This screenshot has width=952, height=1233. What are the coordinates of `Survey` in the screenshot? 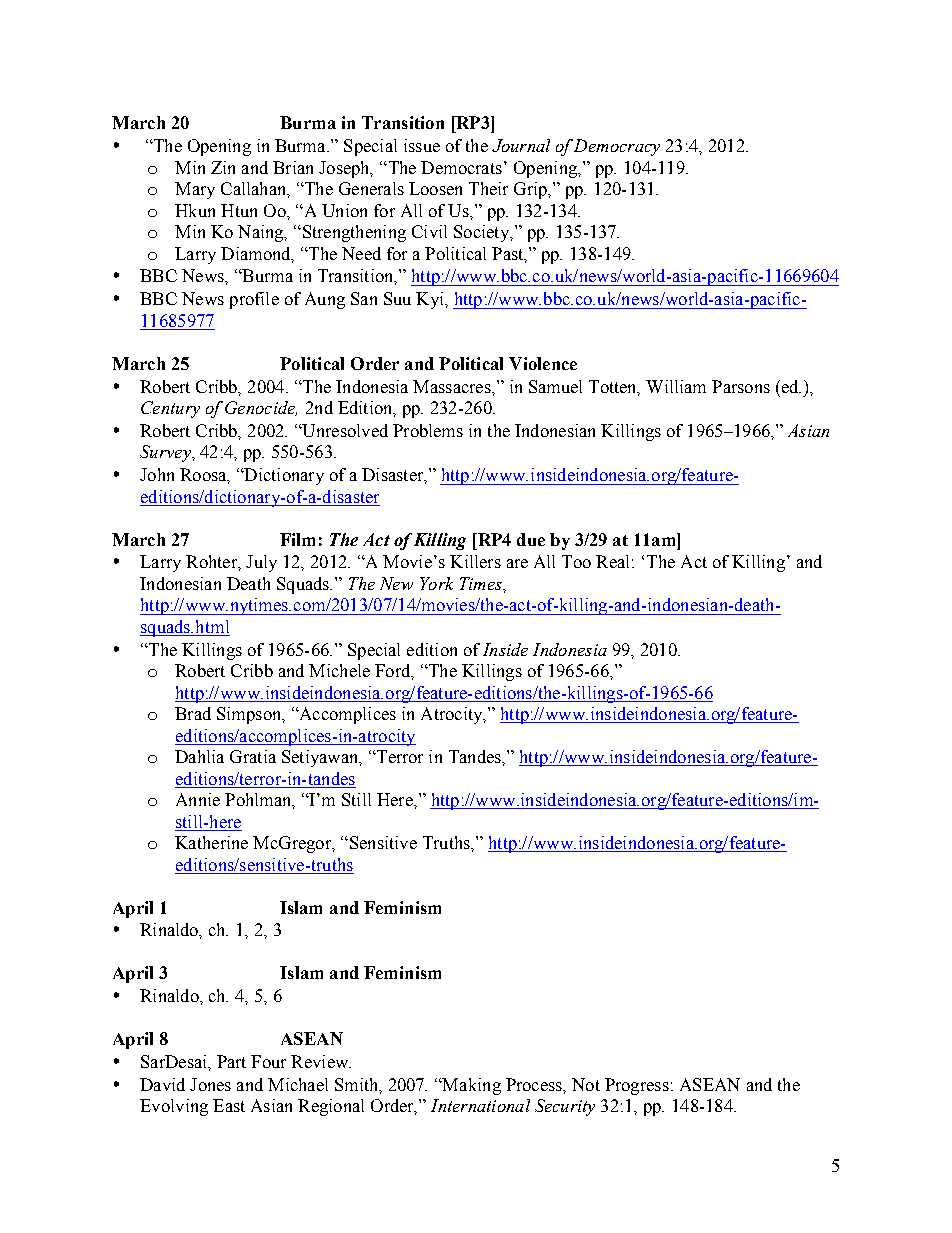 It's located at (166, 453).
